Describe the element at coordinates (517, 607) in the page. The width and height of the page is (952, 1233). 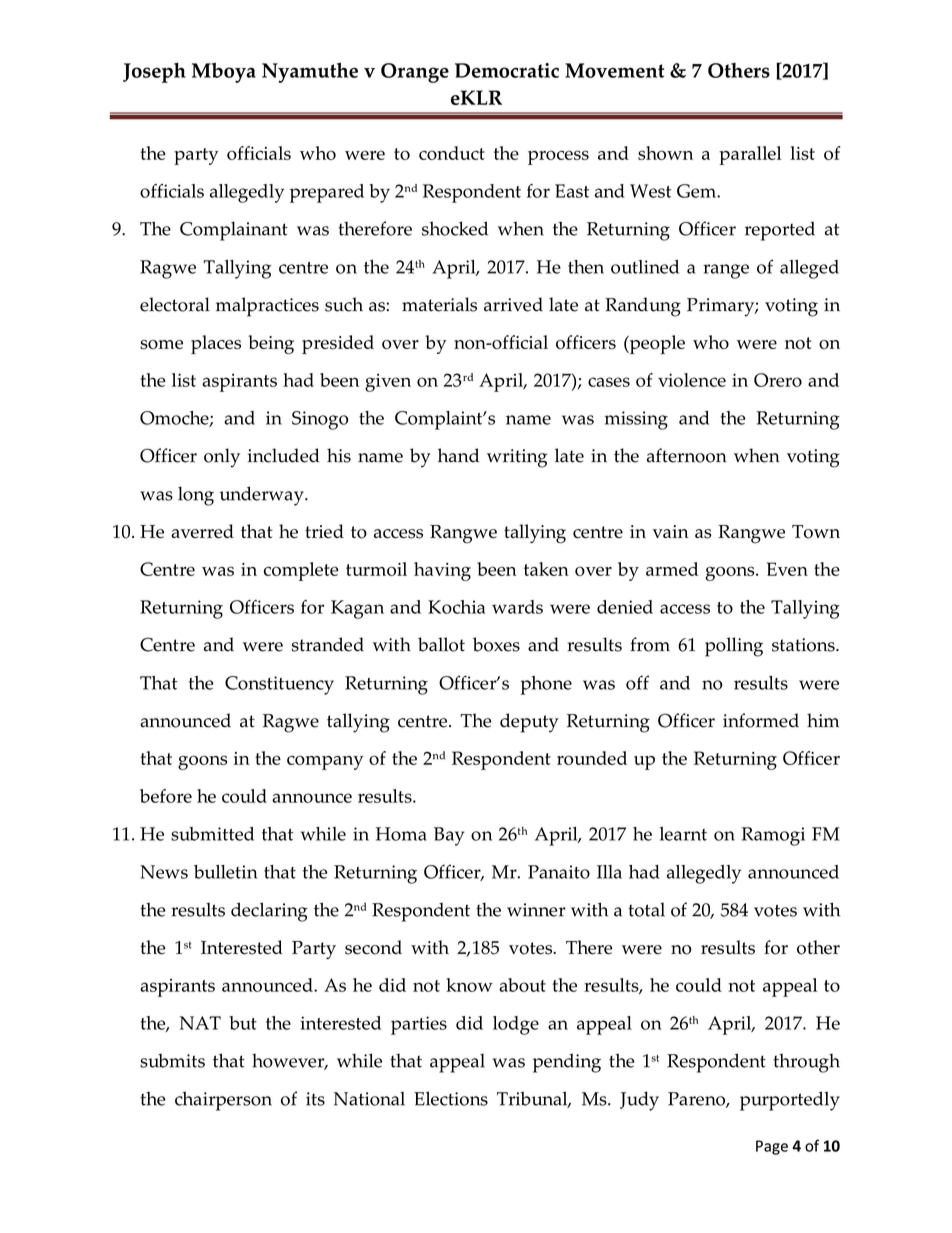
I see `wards` at that location.
